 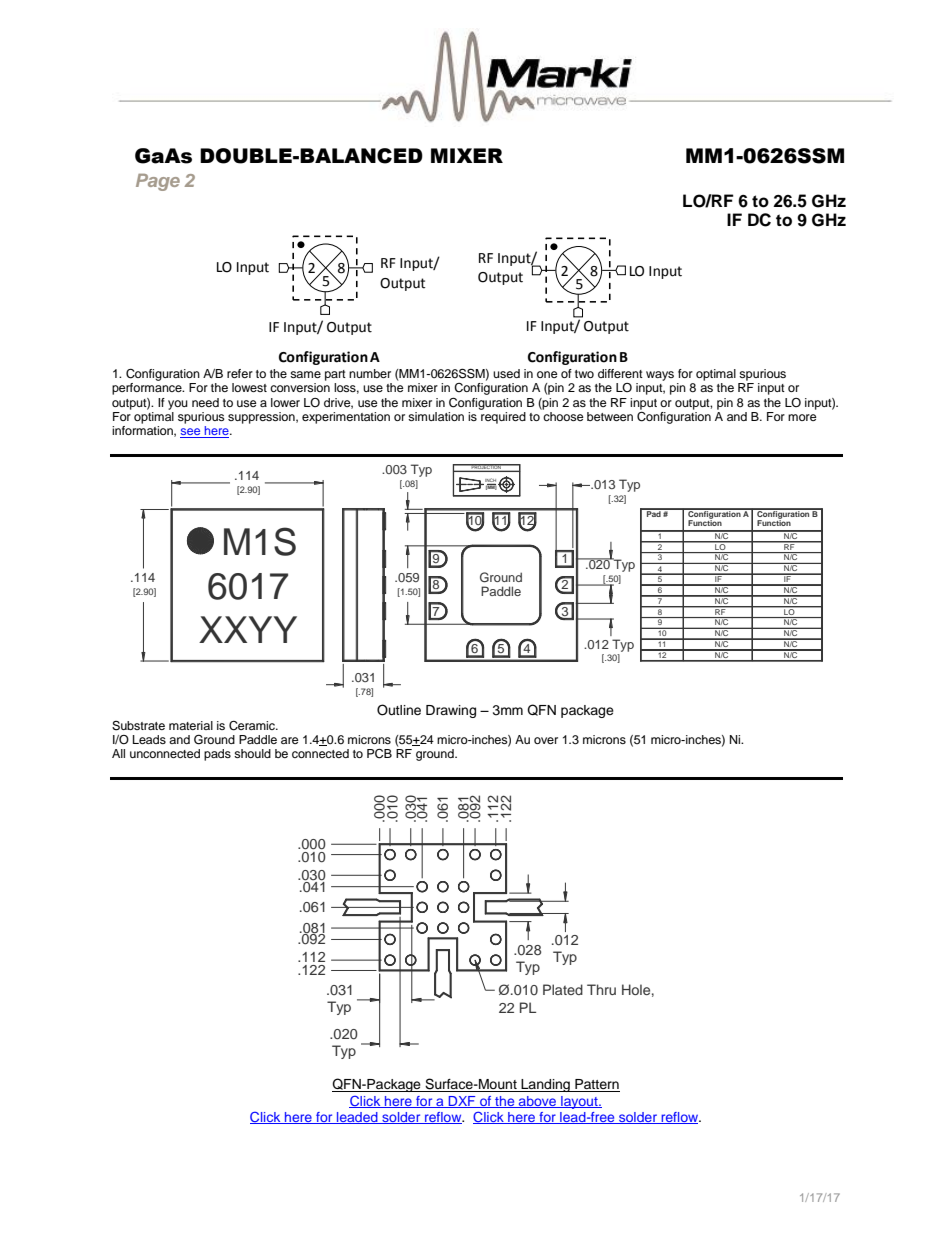 I want to click on pads, so click(x=217, y=755).
